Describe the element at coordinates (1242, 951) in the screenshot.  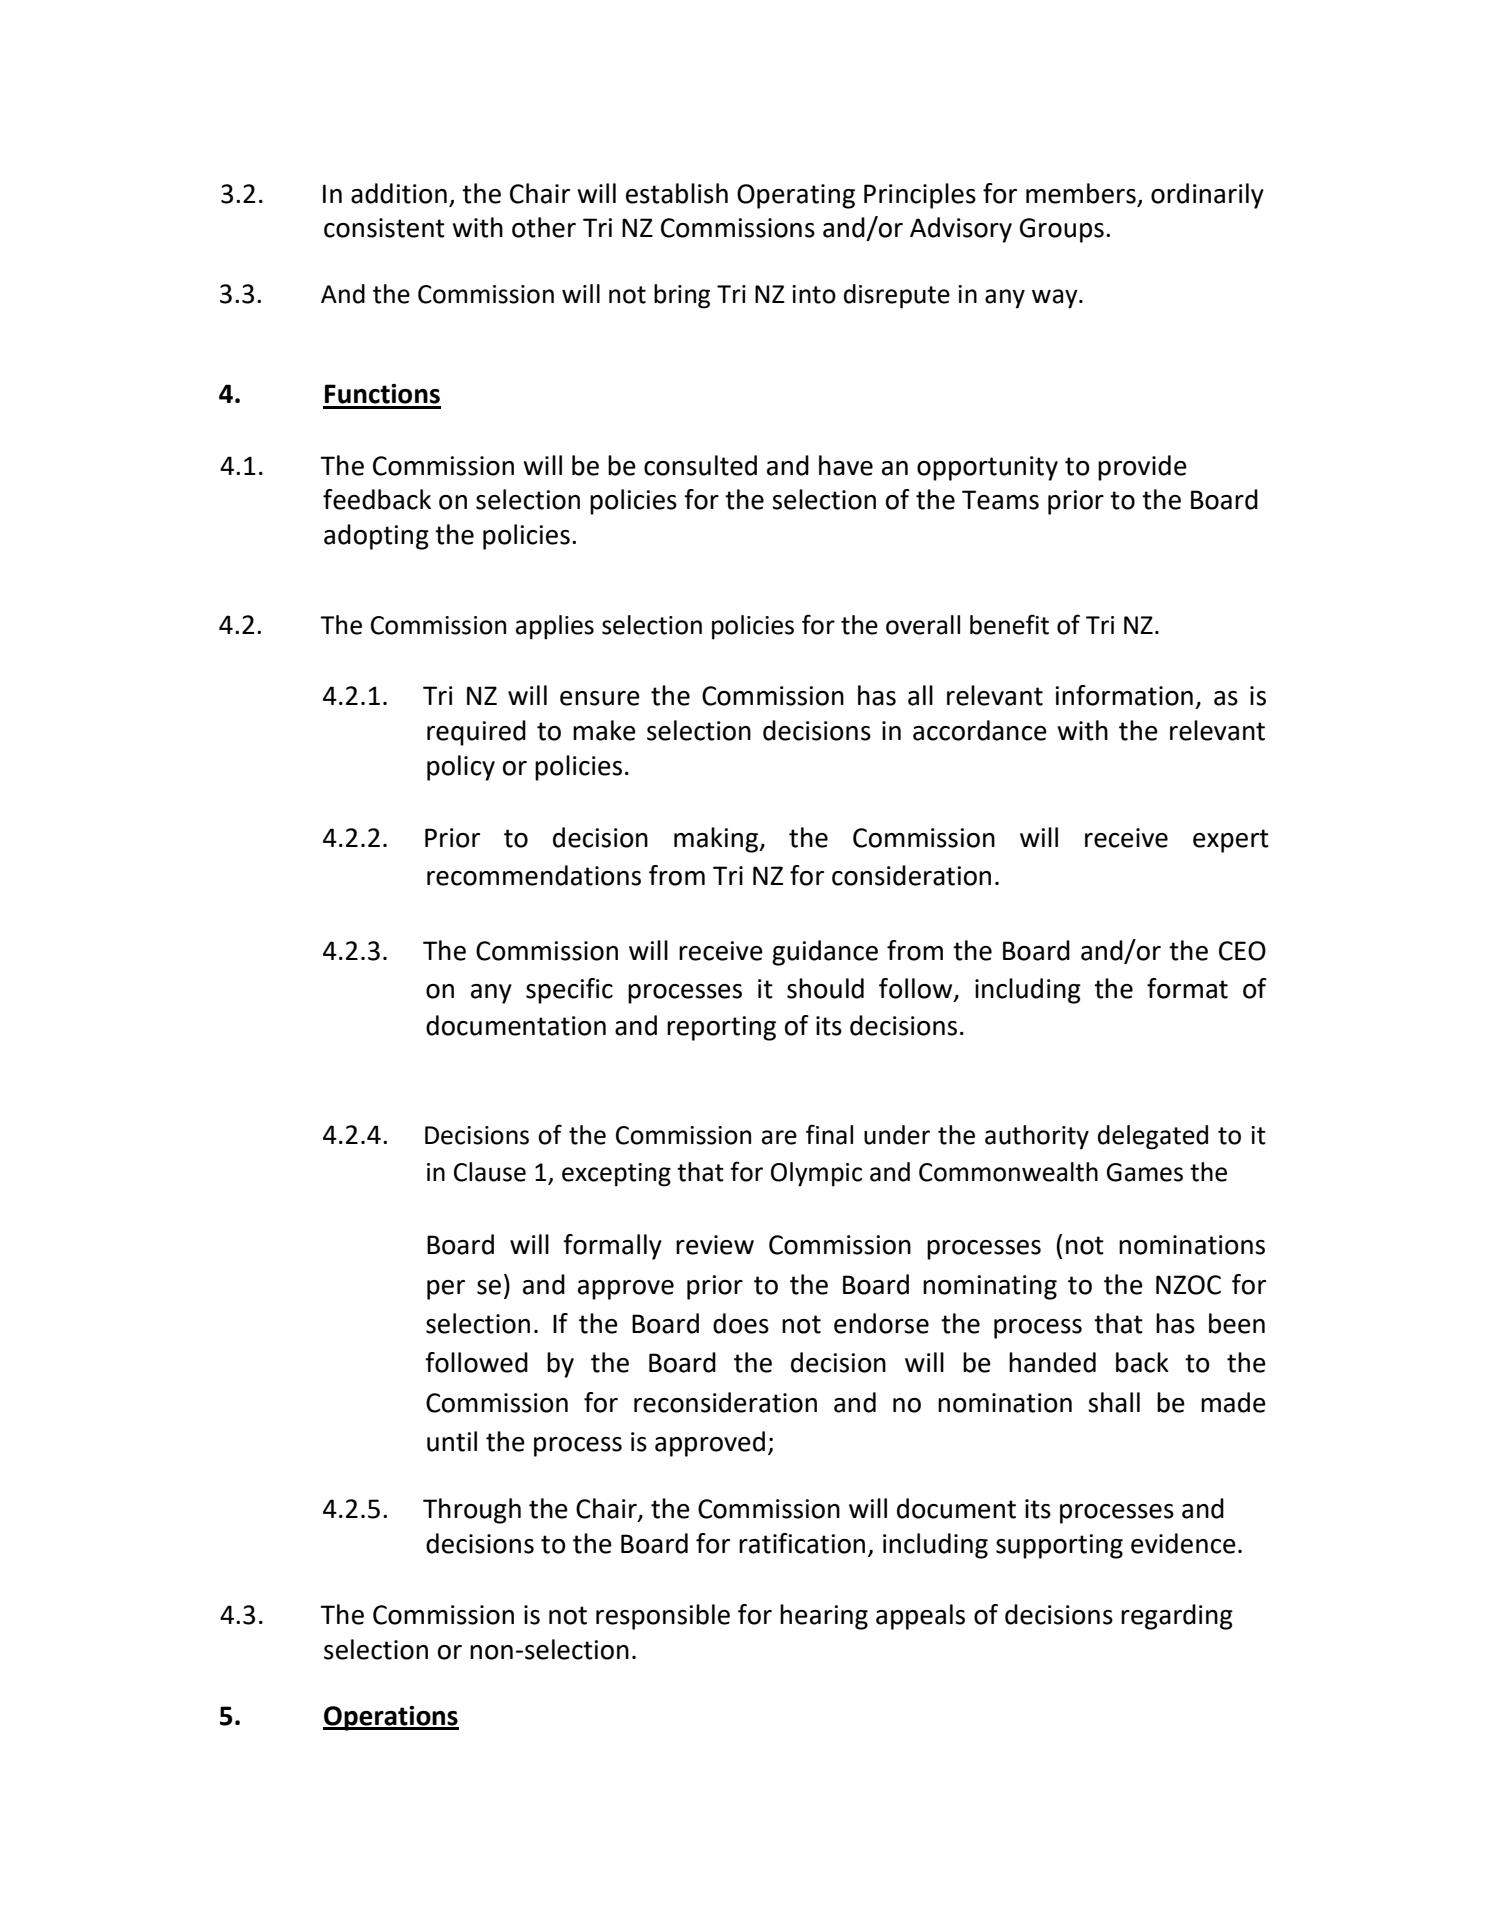
I see `CEO` at that location.
